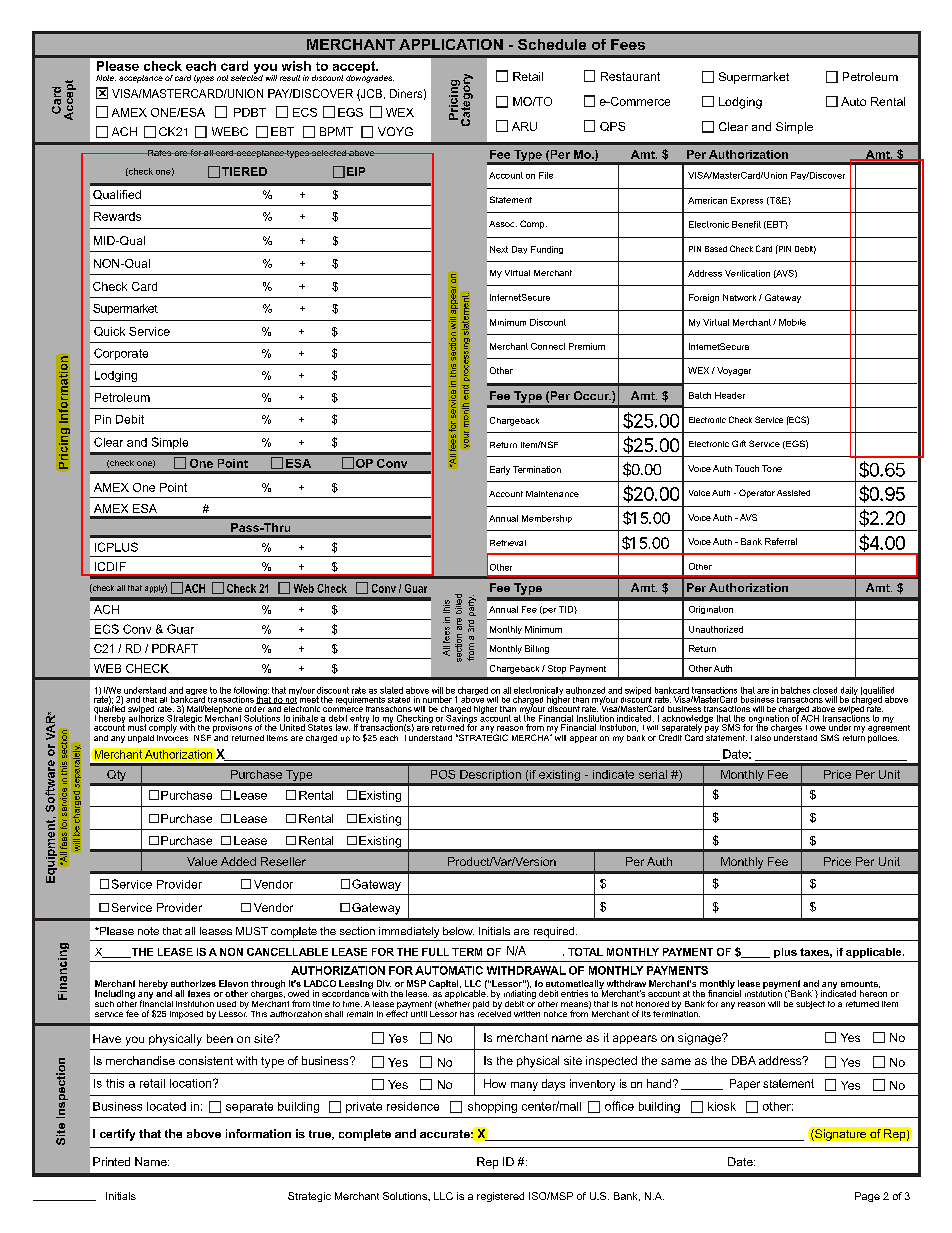 The height and width of the screenshot is (1233, 952). What do you see at coordinates (202, 861) in the screenshot?
I see `Value` at bounding box center [202, 861].
